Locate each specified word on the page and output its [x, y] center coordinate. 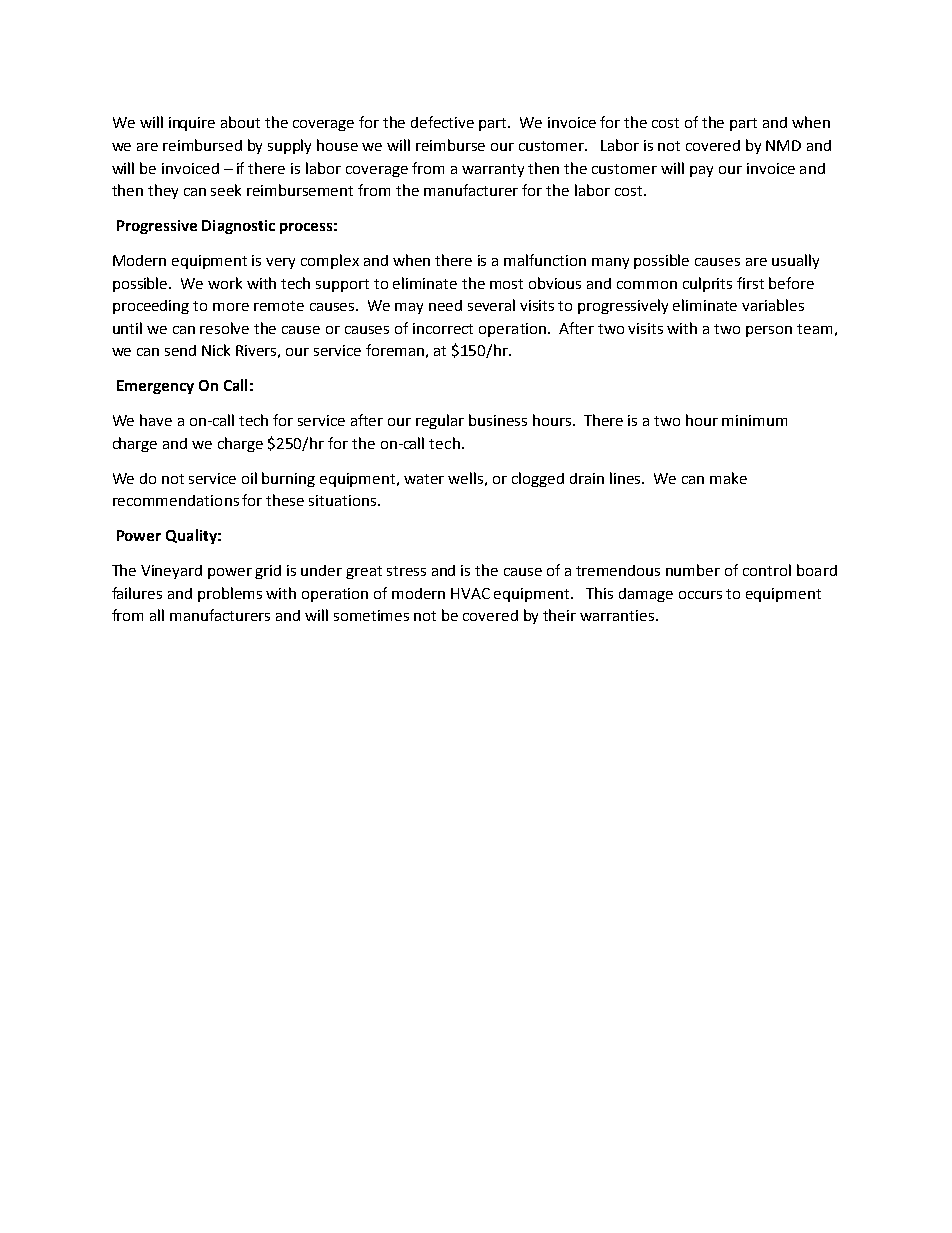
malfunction [545, 260]
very [280, 263]
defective [442, 122]
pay [701, 171]
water [424, 479]
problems [230, 594]
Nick [216, 350]
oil [249, 478]
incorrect [443, 328]
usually [795, 261]
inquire [192, 124]
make [728, 478]
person [769, 331]
